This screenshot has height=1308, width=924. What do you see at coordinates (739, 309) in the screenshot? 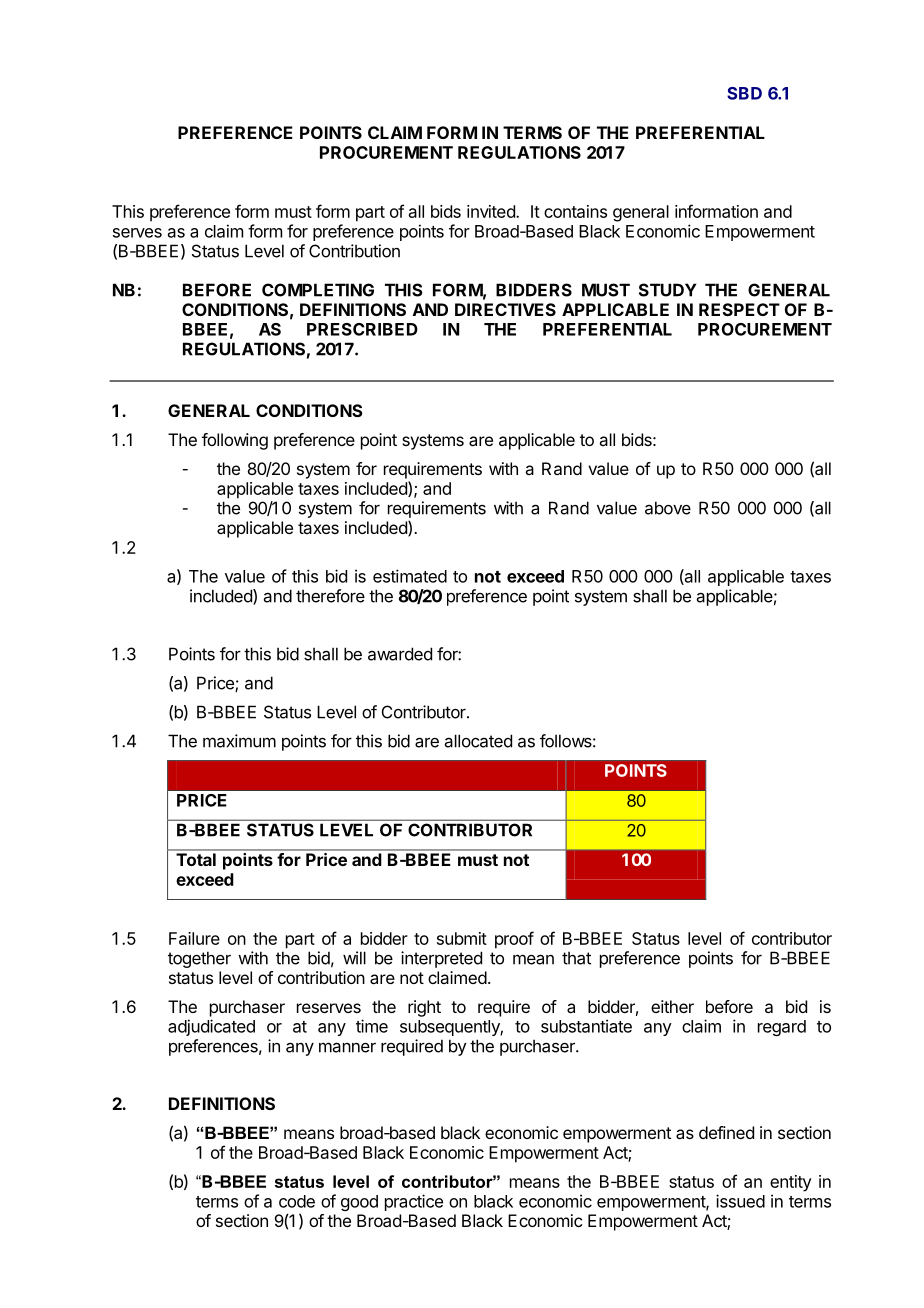
I see `RESPECT` at bounding box center [739, 309].
